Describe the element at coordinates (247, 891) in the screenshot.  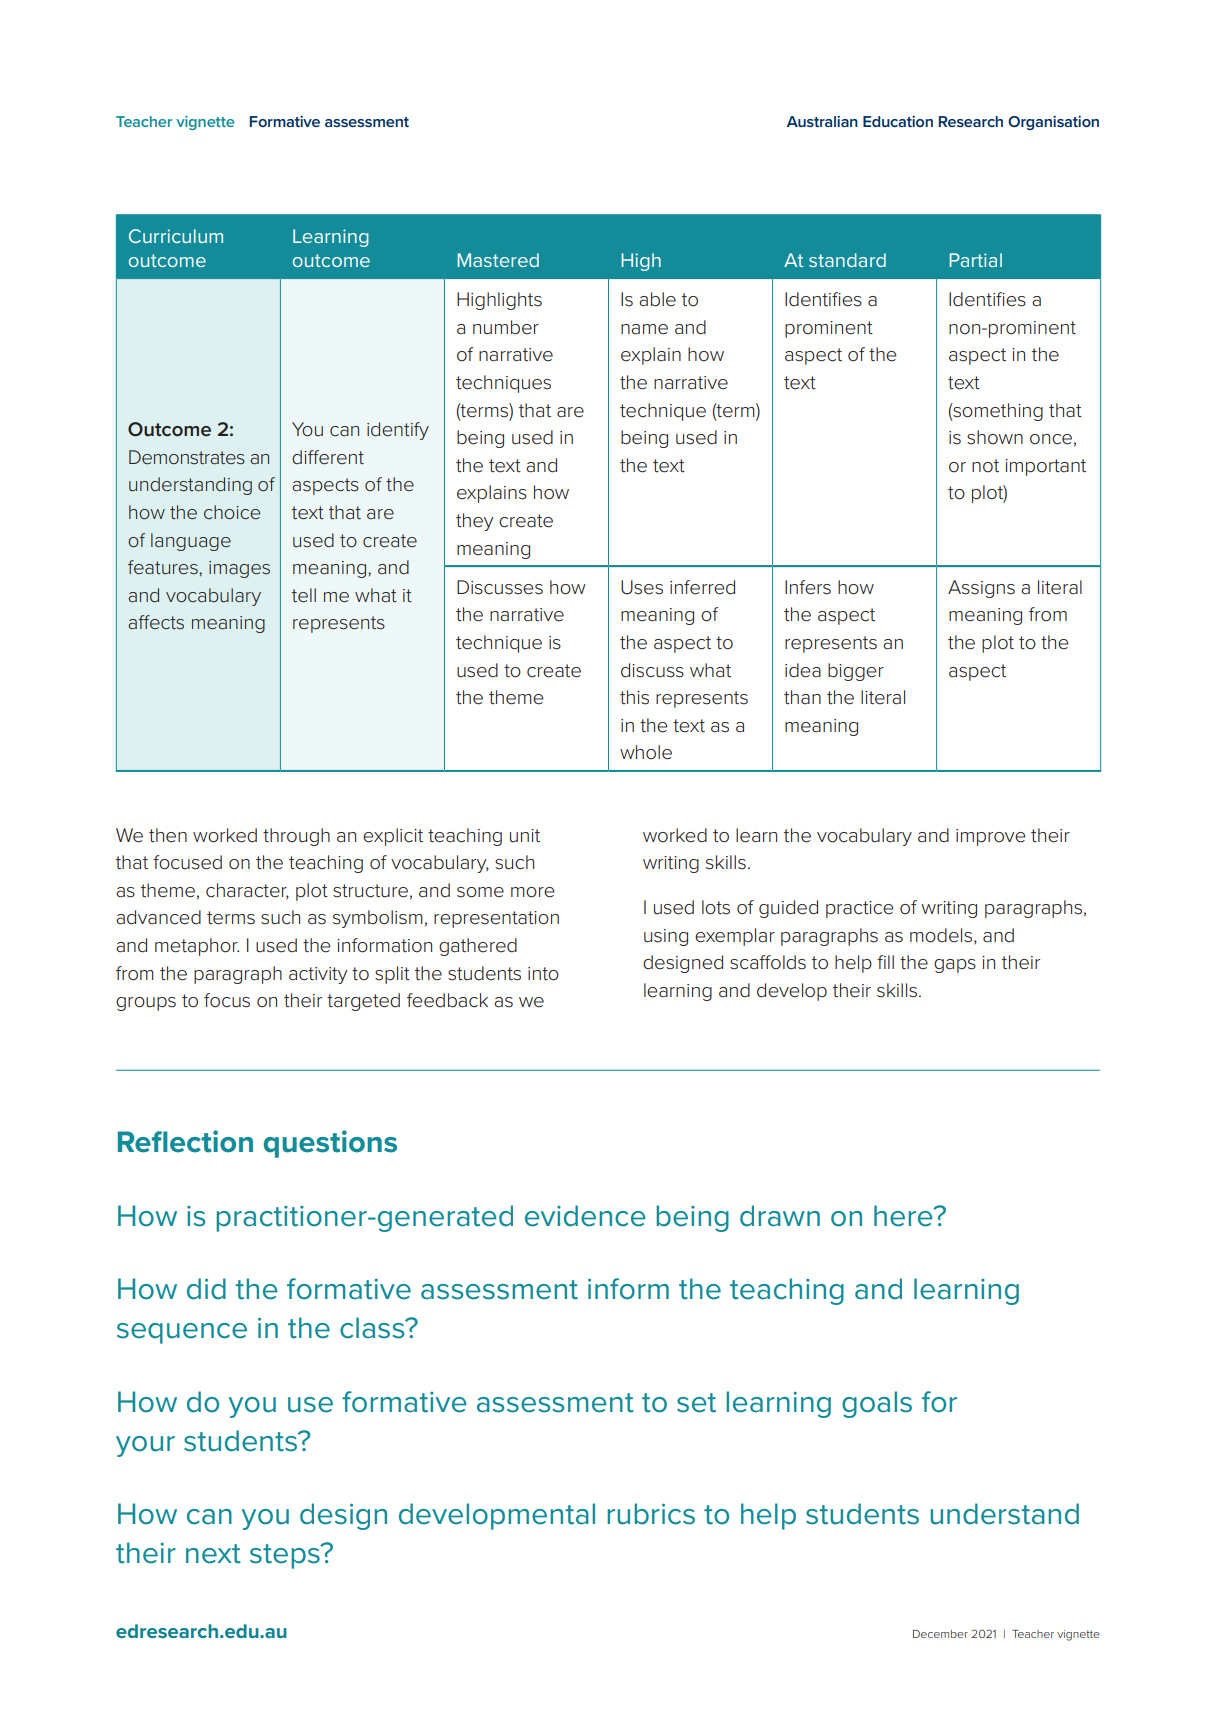
I see `character` at that location.
